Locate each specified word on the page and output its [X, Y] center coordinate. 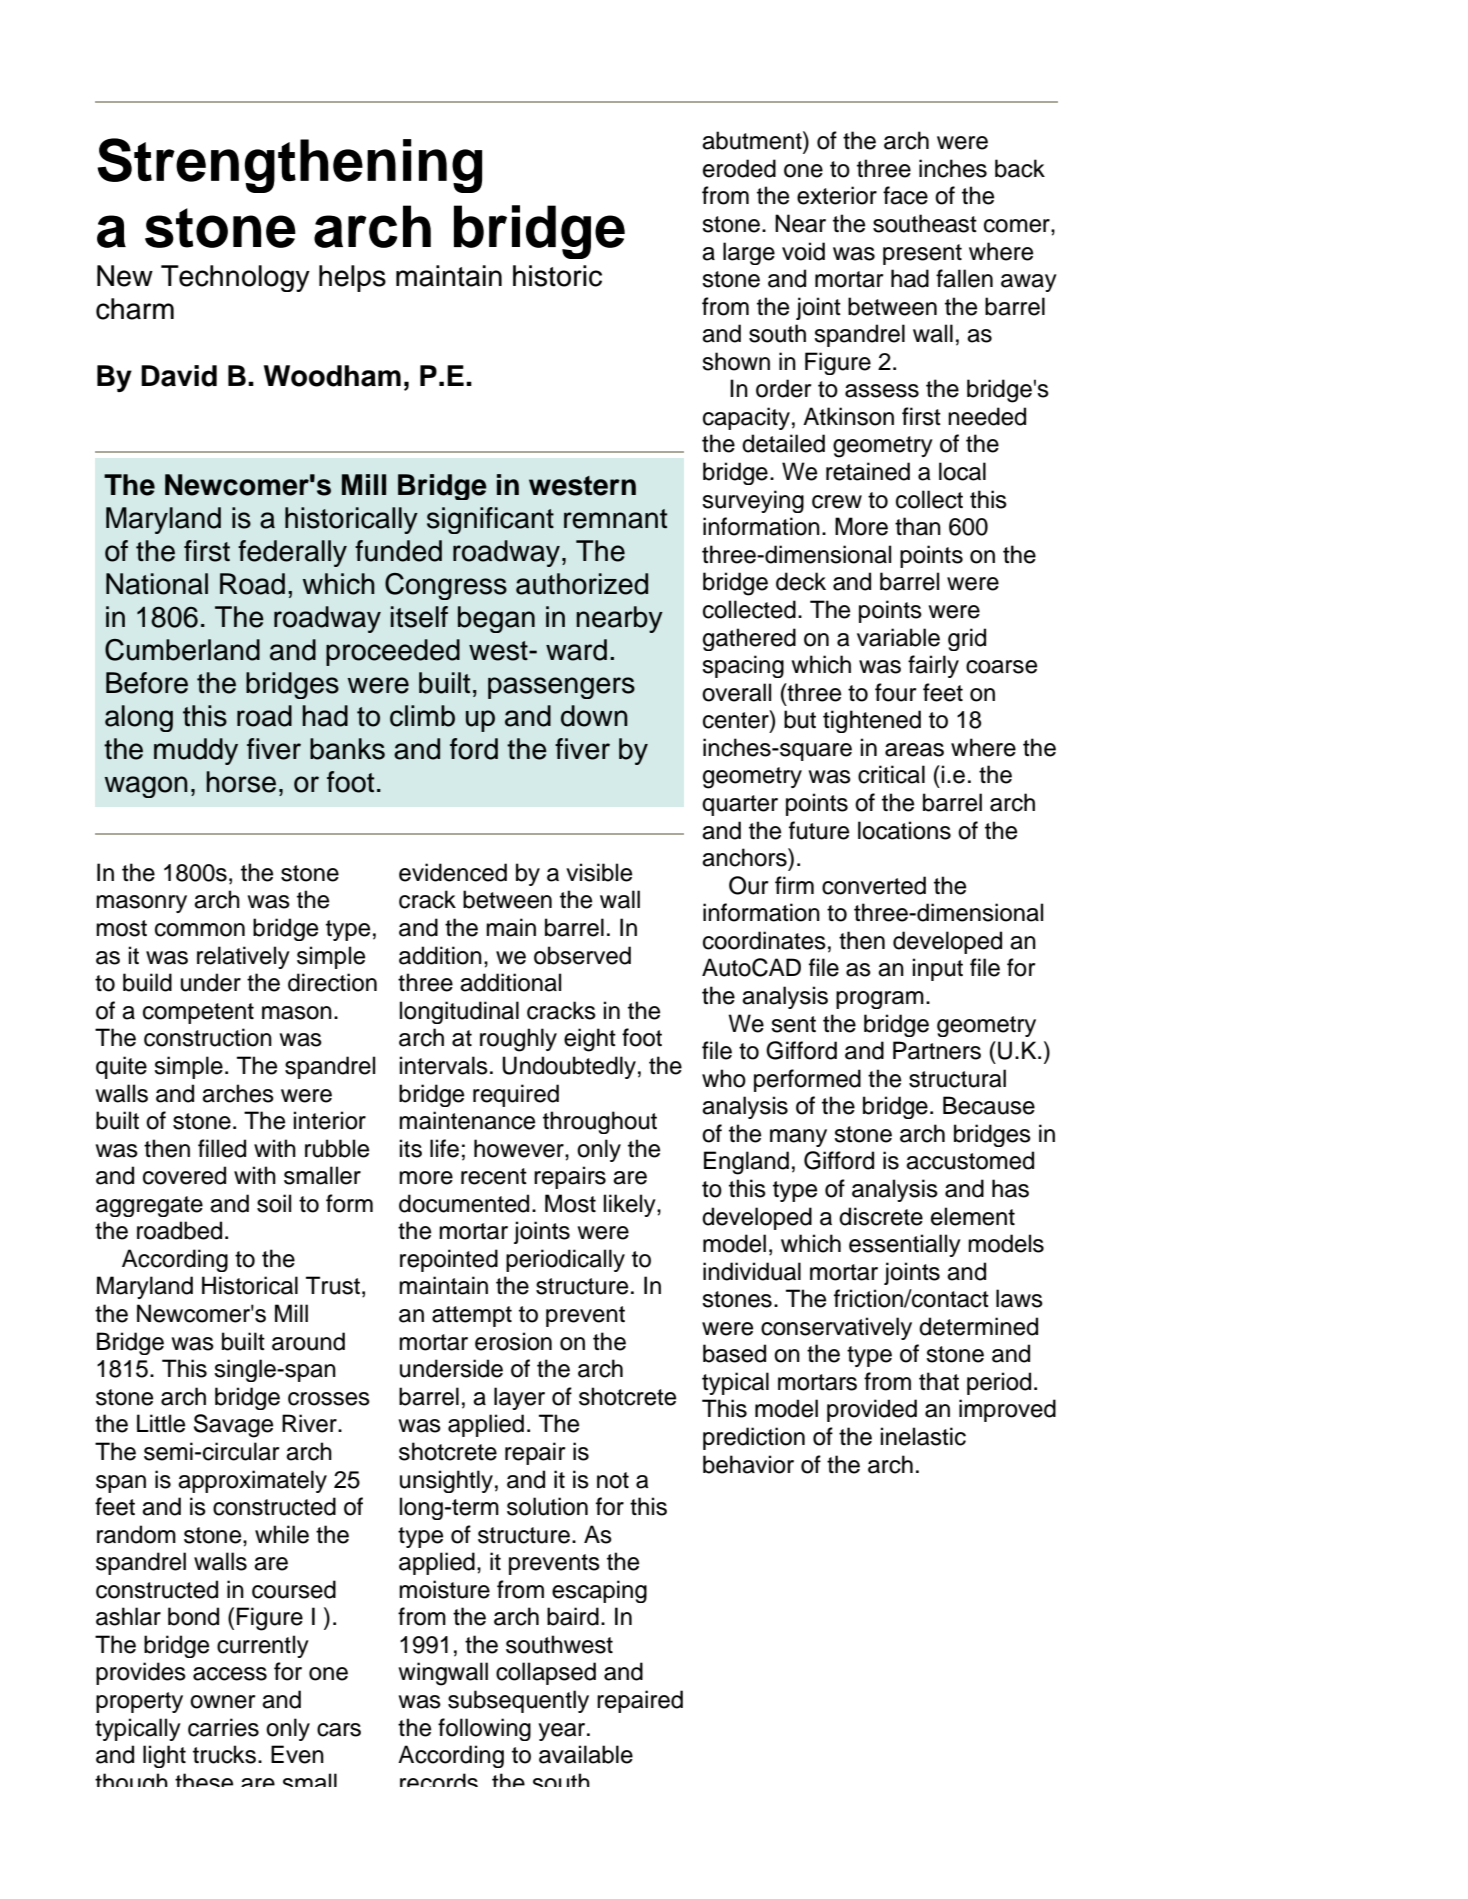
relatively [243, 957]
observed [582, 955]
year [563, 1732]
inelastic [923, 1436]
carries [223, 1727]
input [938, 969]
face [905, 195]
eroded [739, 168]
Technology [235, 278]
